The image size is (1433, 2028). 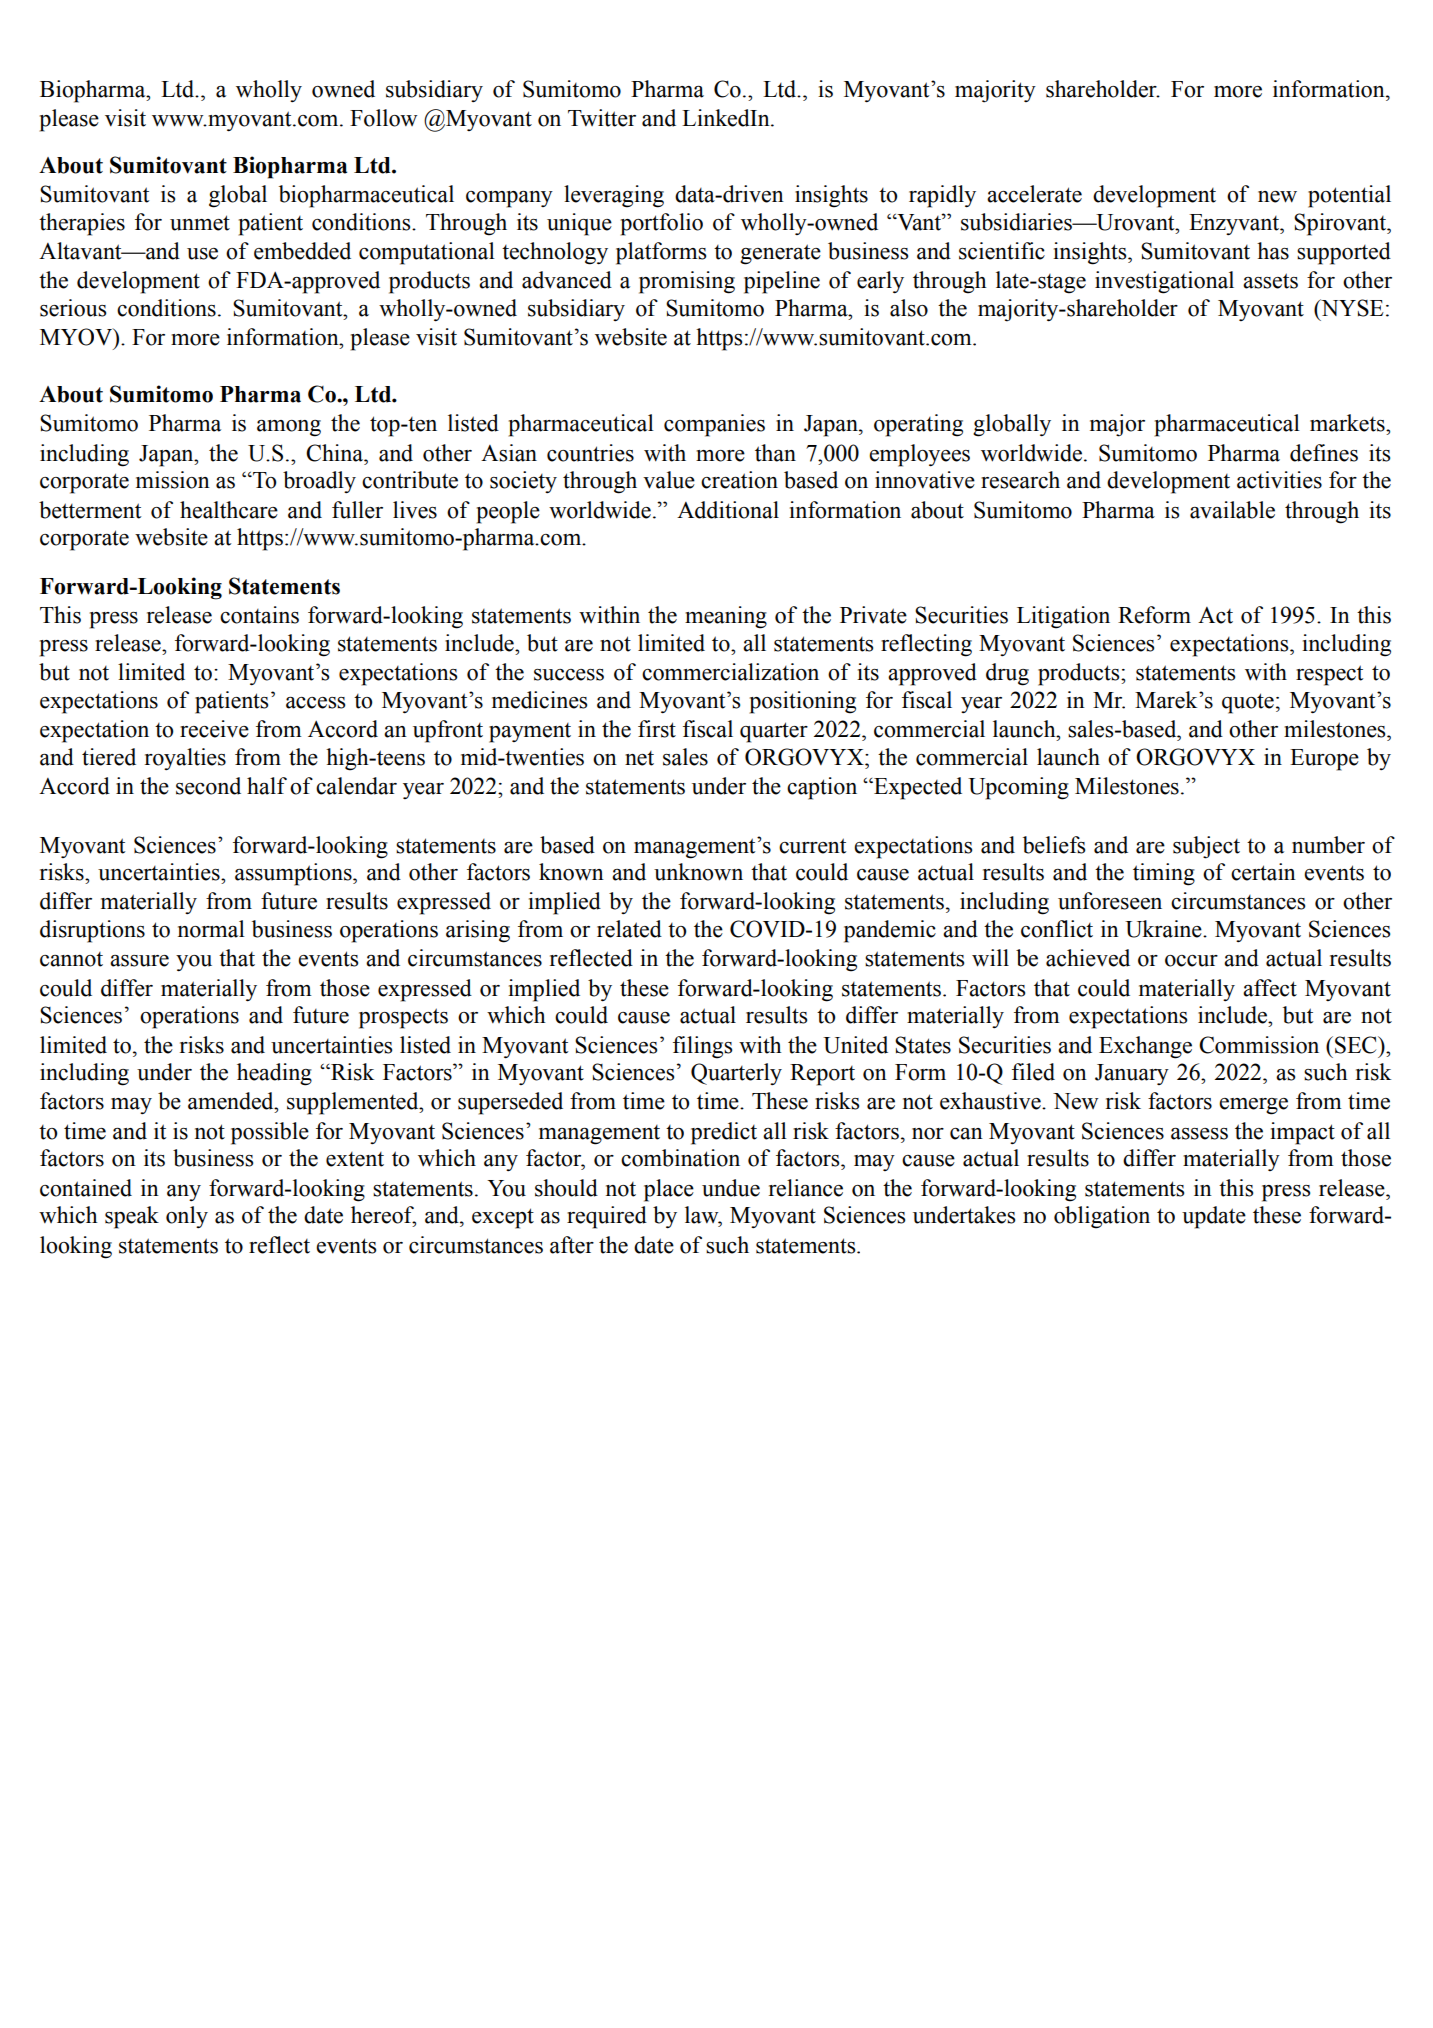 I want to click on quote, so click(x=1248, y=703).
